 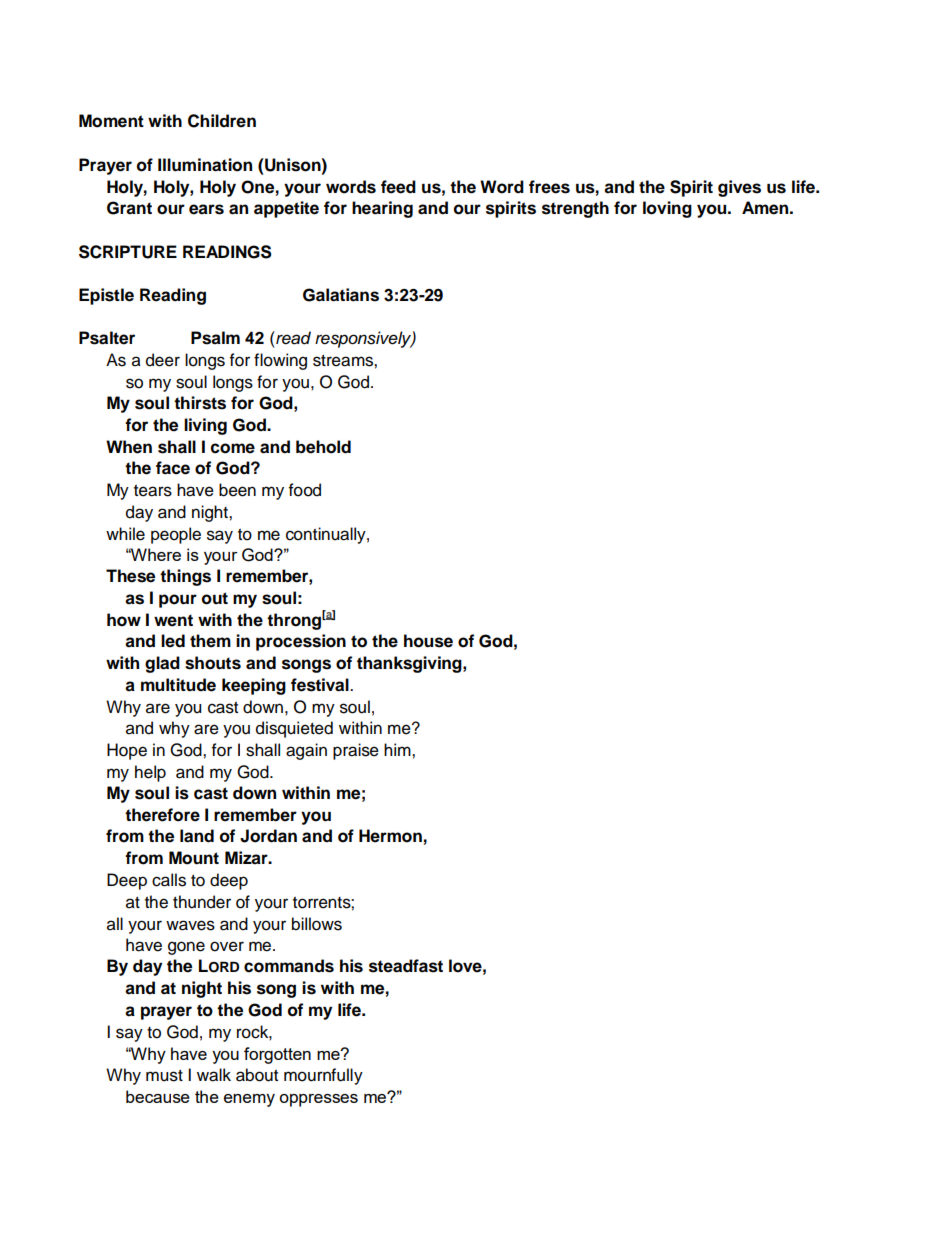 I want to click on behold, so click(x=323, y=447).
